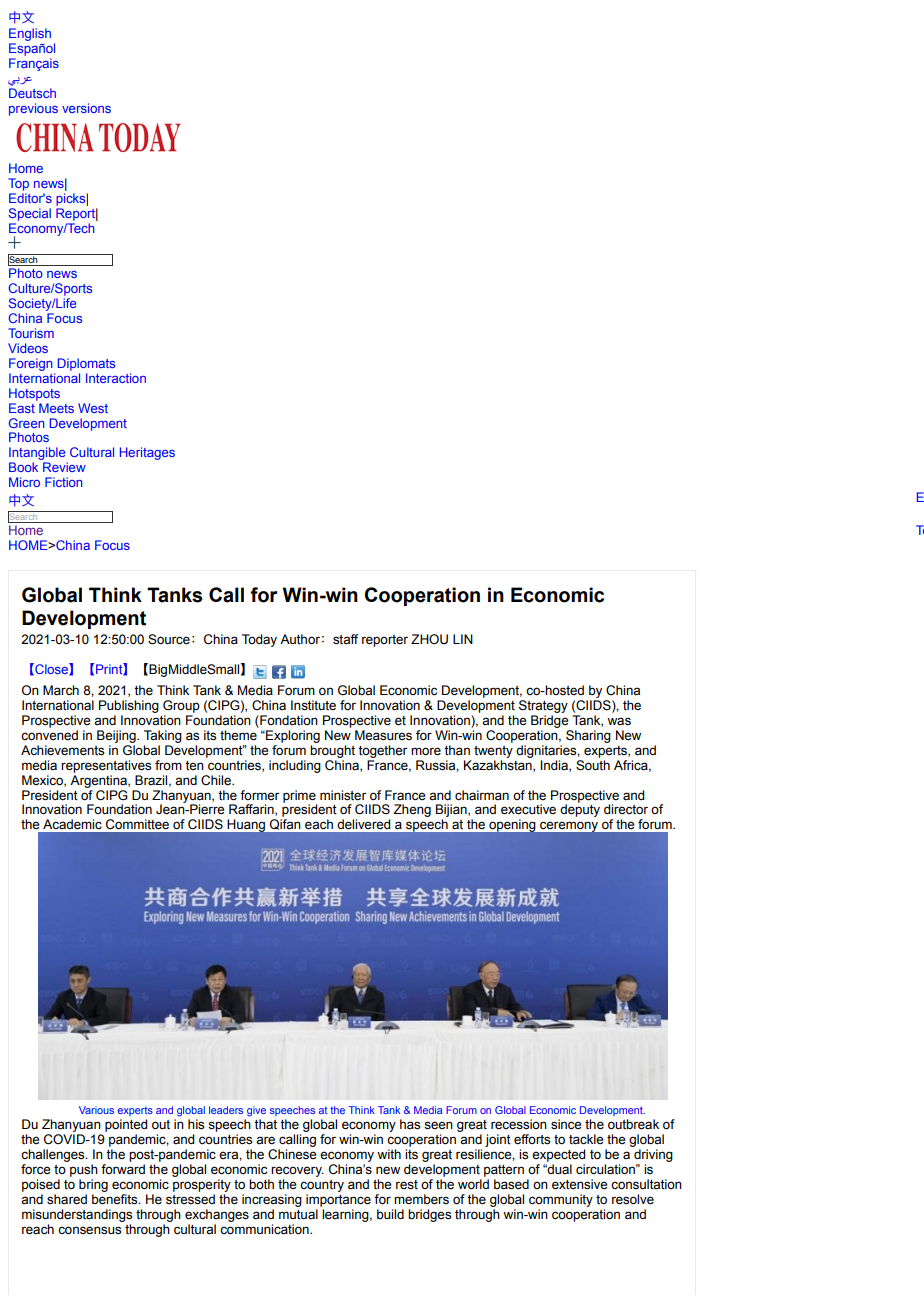 This screenshot has width=924, height=1295. Describe the element at coordinates (338, 1200) in the screenshot. I see `importance` at that location.
